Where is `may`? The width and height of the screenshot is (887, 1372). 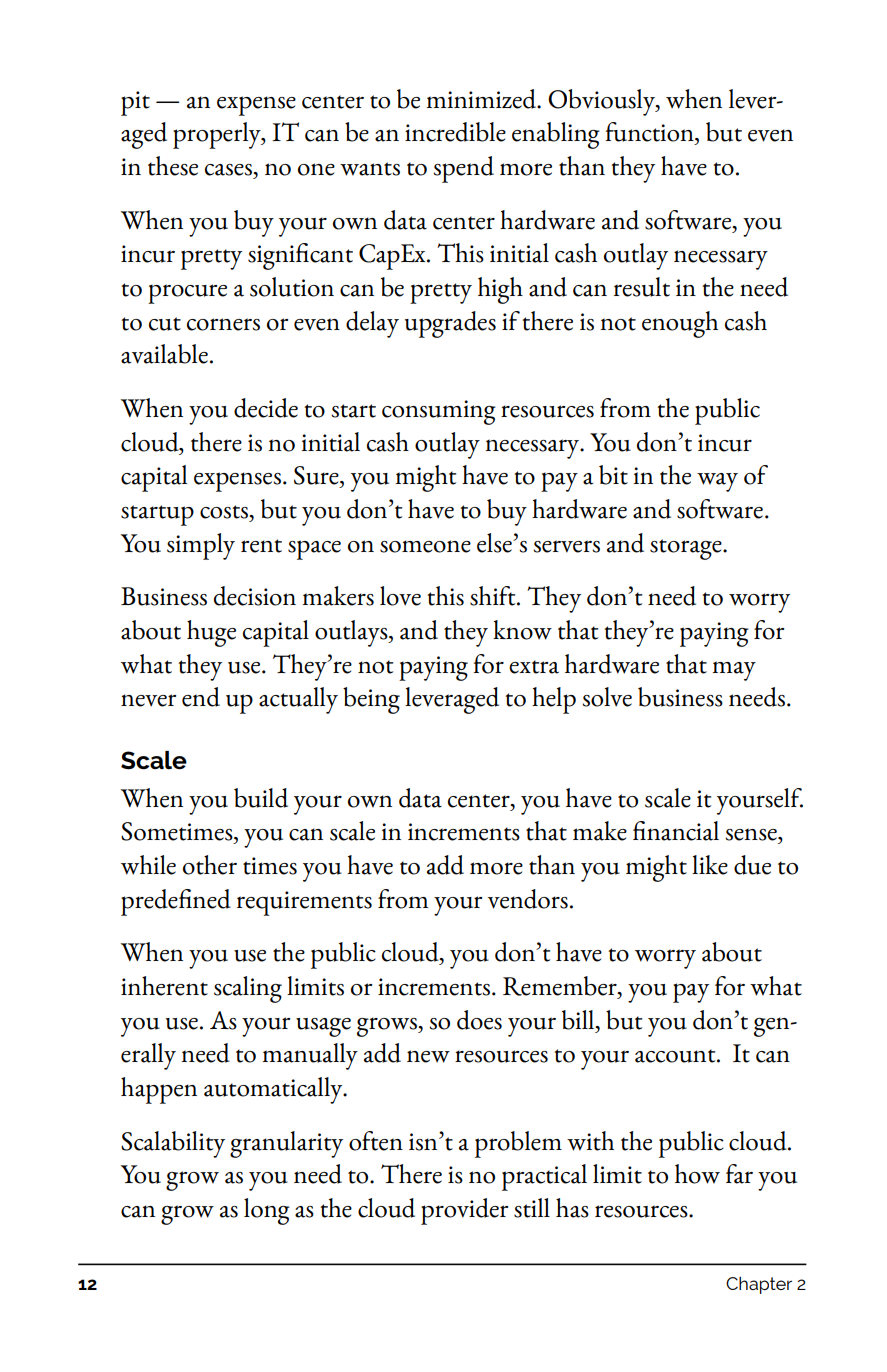 may is located at coordinates (734, 671).
